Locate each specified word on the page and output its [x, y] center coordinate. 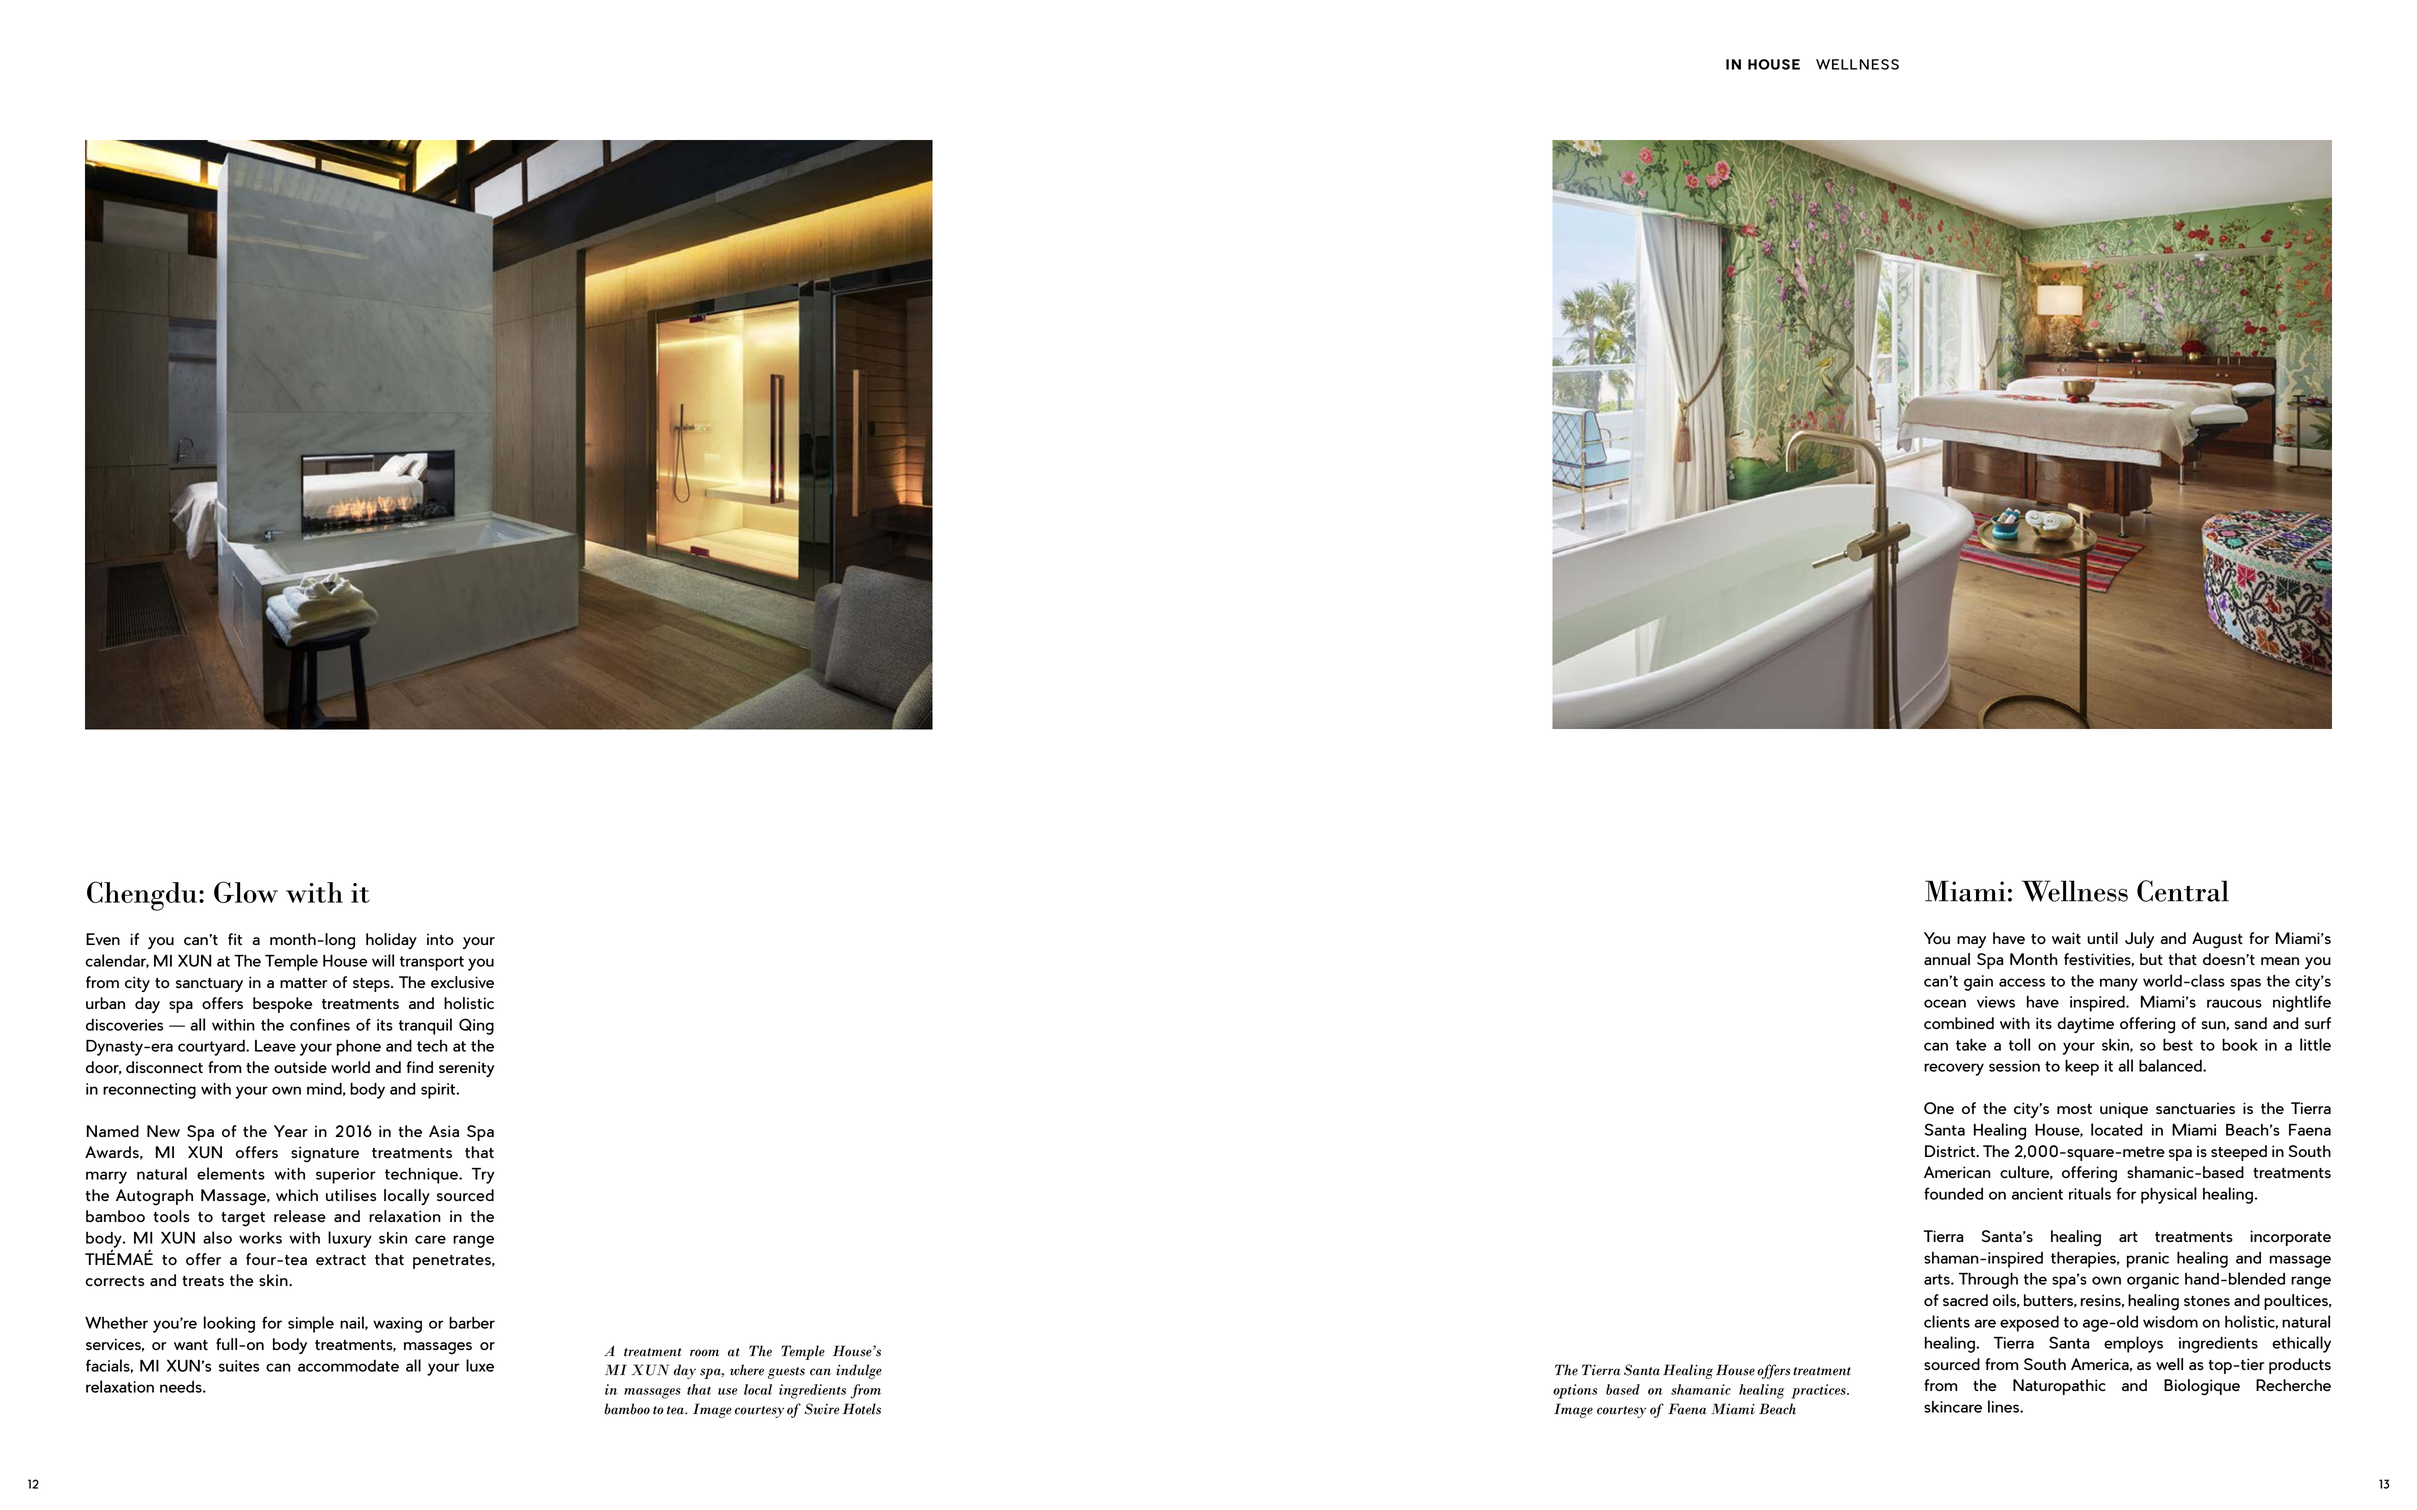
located [2116, 1129]
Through [1988, 1281]
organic [2153, 1281]
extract [341, 1260]
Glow [246, 892]
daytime [2085, 1025]
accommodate [348, 1366]
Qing [476, 1026]
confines [320, 1024]
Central [2183, 891]
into [440, 939]
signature [325, 1154]
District [1951, 1151]
